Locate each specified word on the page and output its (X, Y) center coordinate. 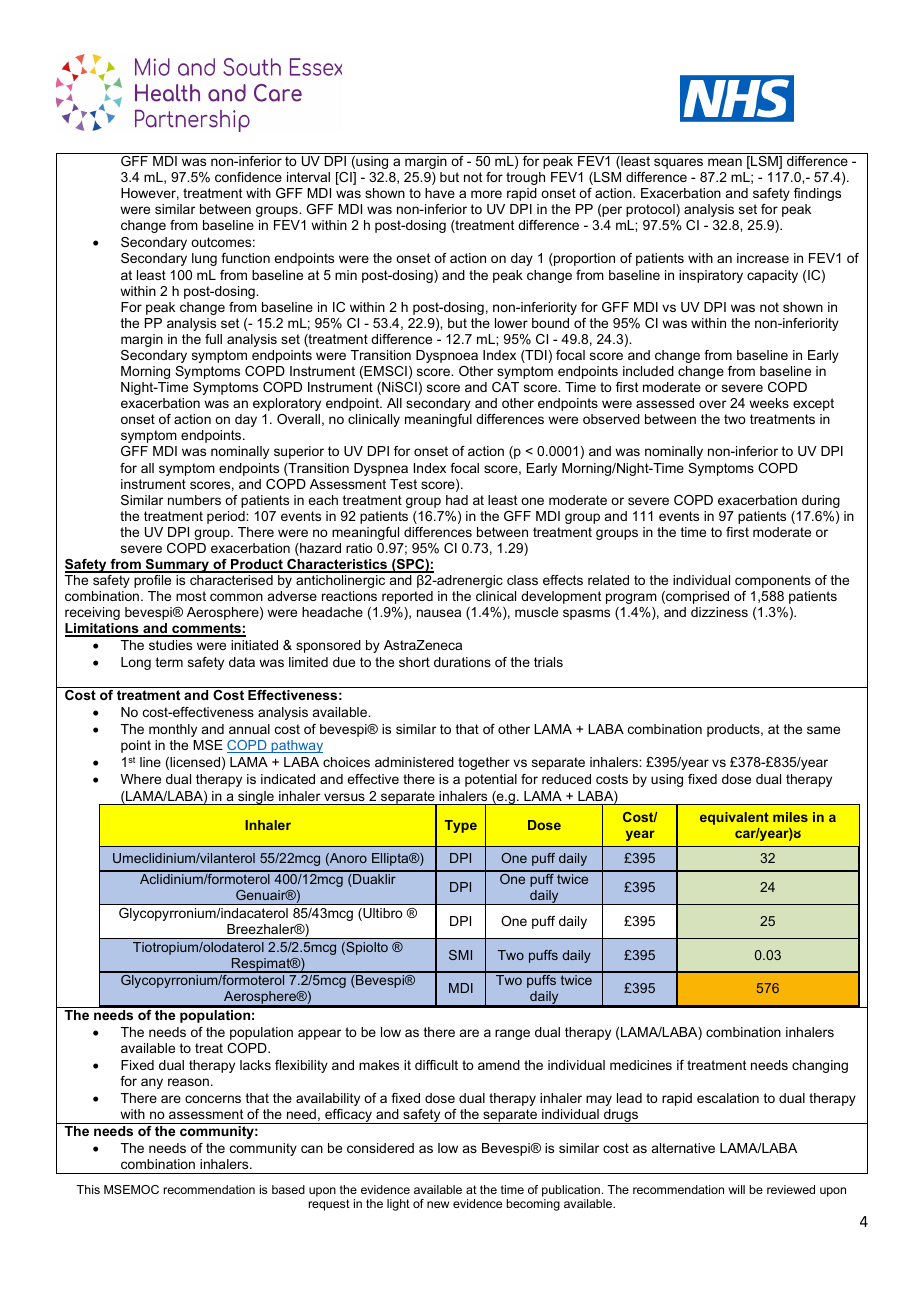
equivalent (734, 818)
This (88, 1189)
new (438, 1204)
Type (461, 826)
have (440, 193)
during (821, 501)
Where (140, 779)
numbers (194, 500)
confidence (248, 177)
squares (678, 163)
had (457, 500)
